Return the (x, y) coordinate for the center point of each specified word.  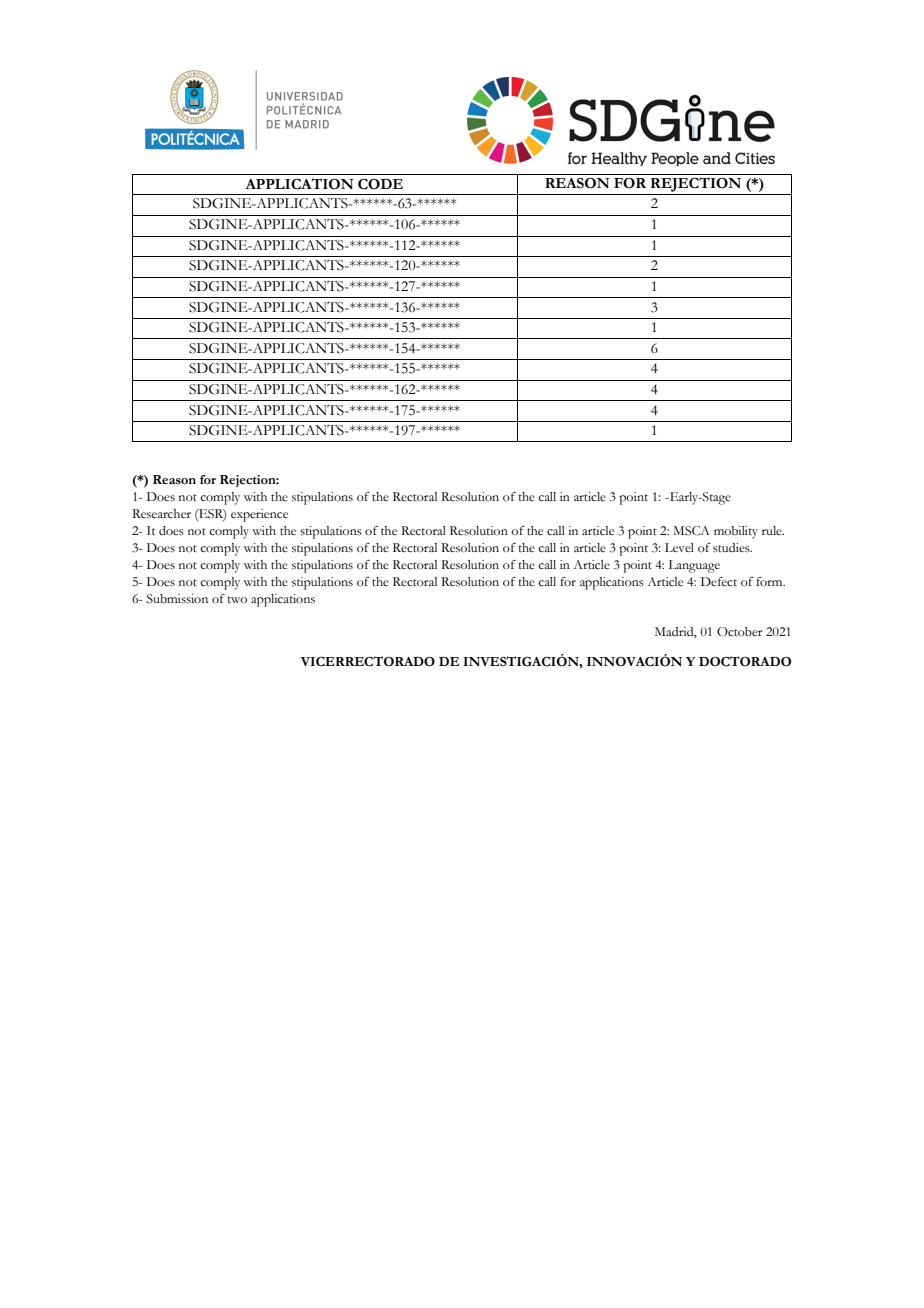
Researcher (161, 514)
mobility (736, 532)
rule (773, 530)
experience (259, 515)
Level (679, 547)
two (237, 600)
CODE (380, 184)
